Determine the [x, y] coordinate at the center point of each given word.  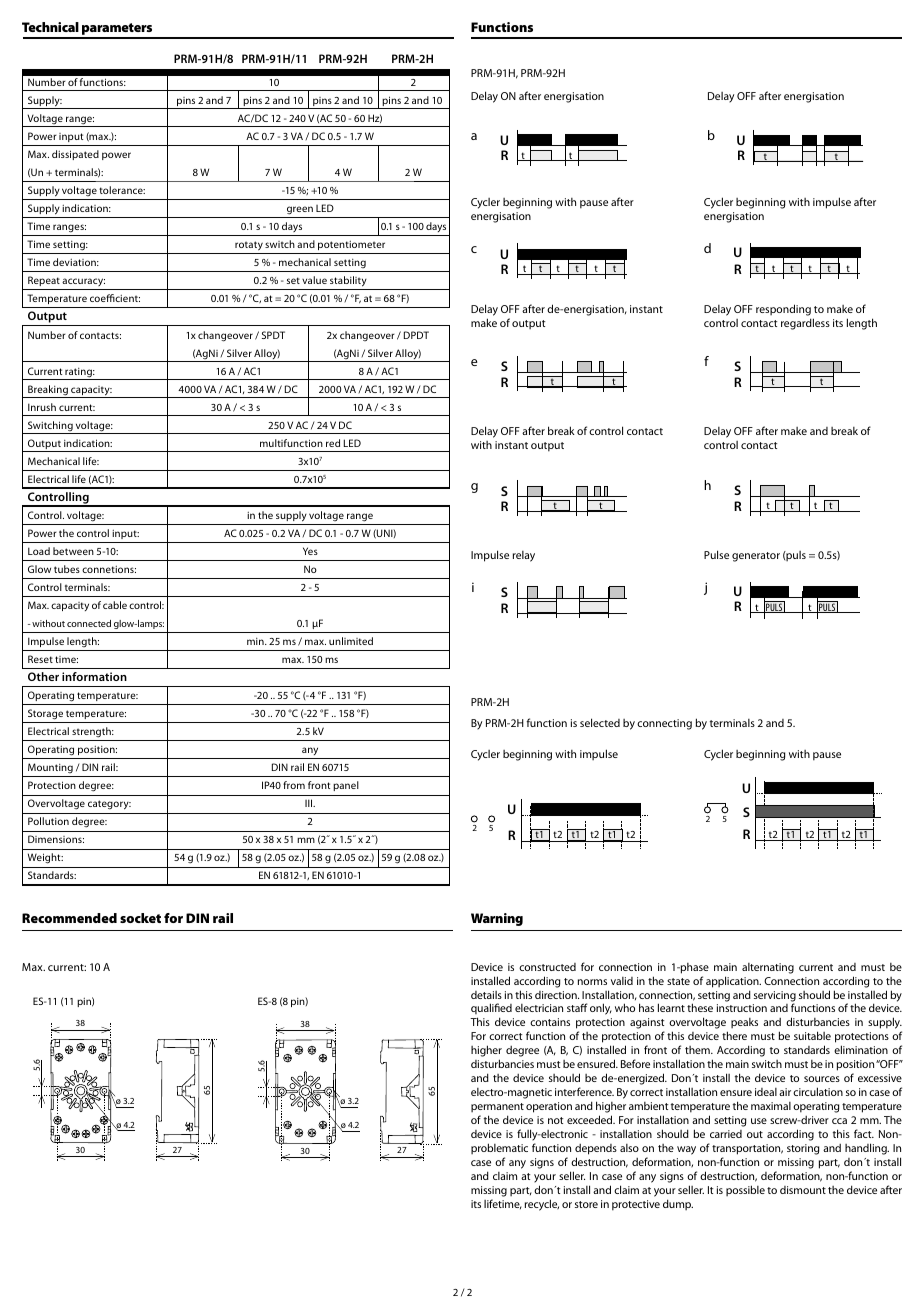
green [299, 212]
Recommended [69, 918]
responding [783, 310]
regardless [805, 324]
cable [115, 605]
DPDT [416, 335]
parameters [117, 30]
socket [140, 918]
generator [756, 557]
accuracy [83, 284]
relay [524, 556]
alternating [768, 968]
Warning [497, 919]
